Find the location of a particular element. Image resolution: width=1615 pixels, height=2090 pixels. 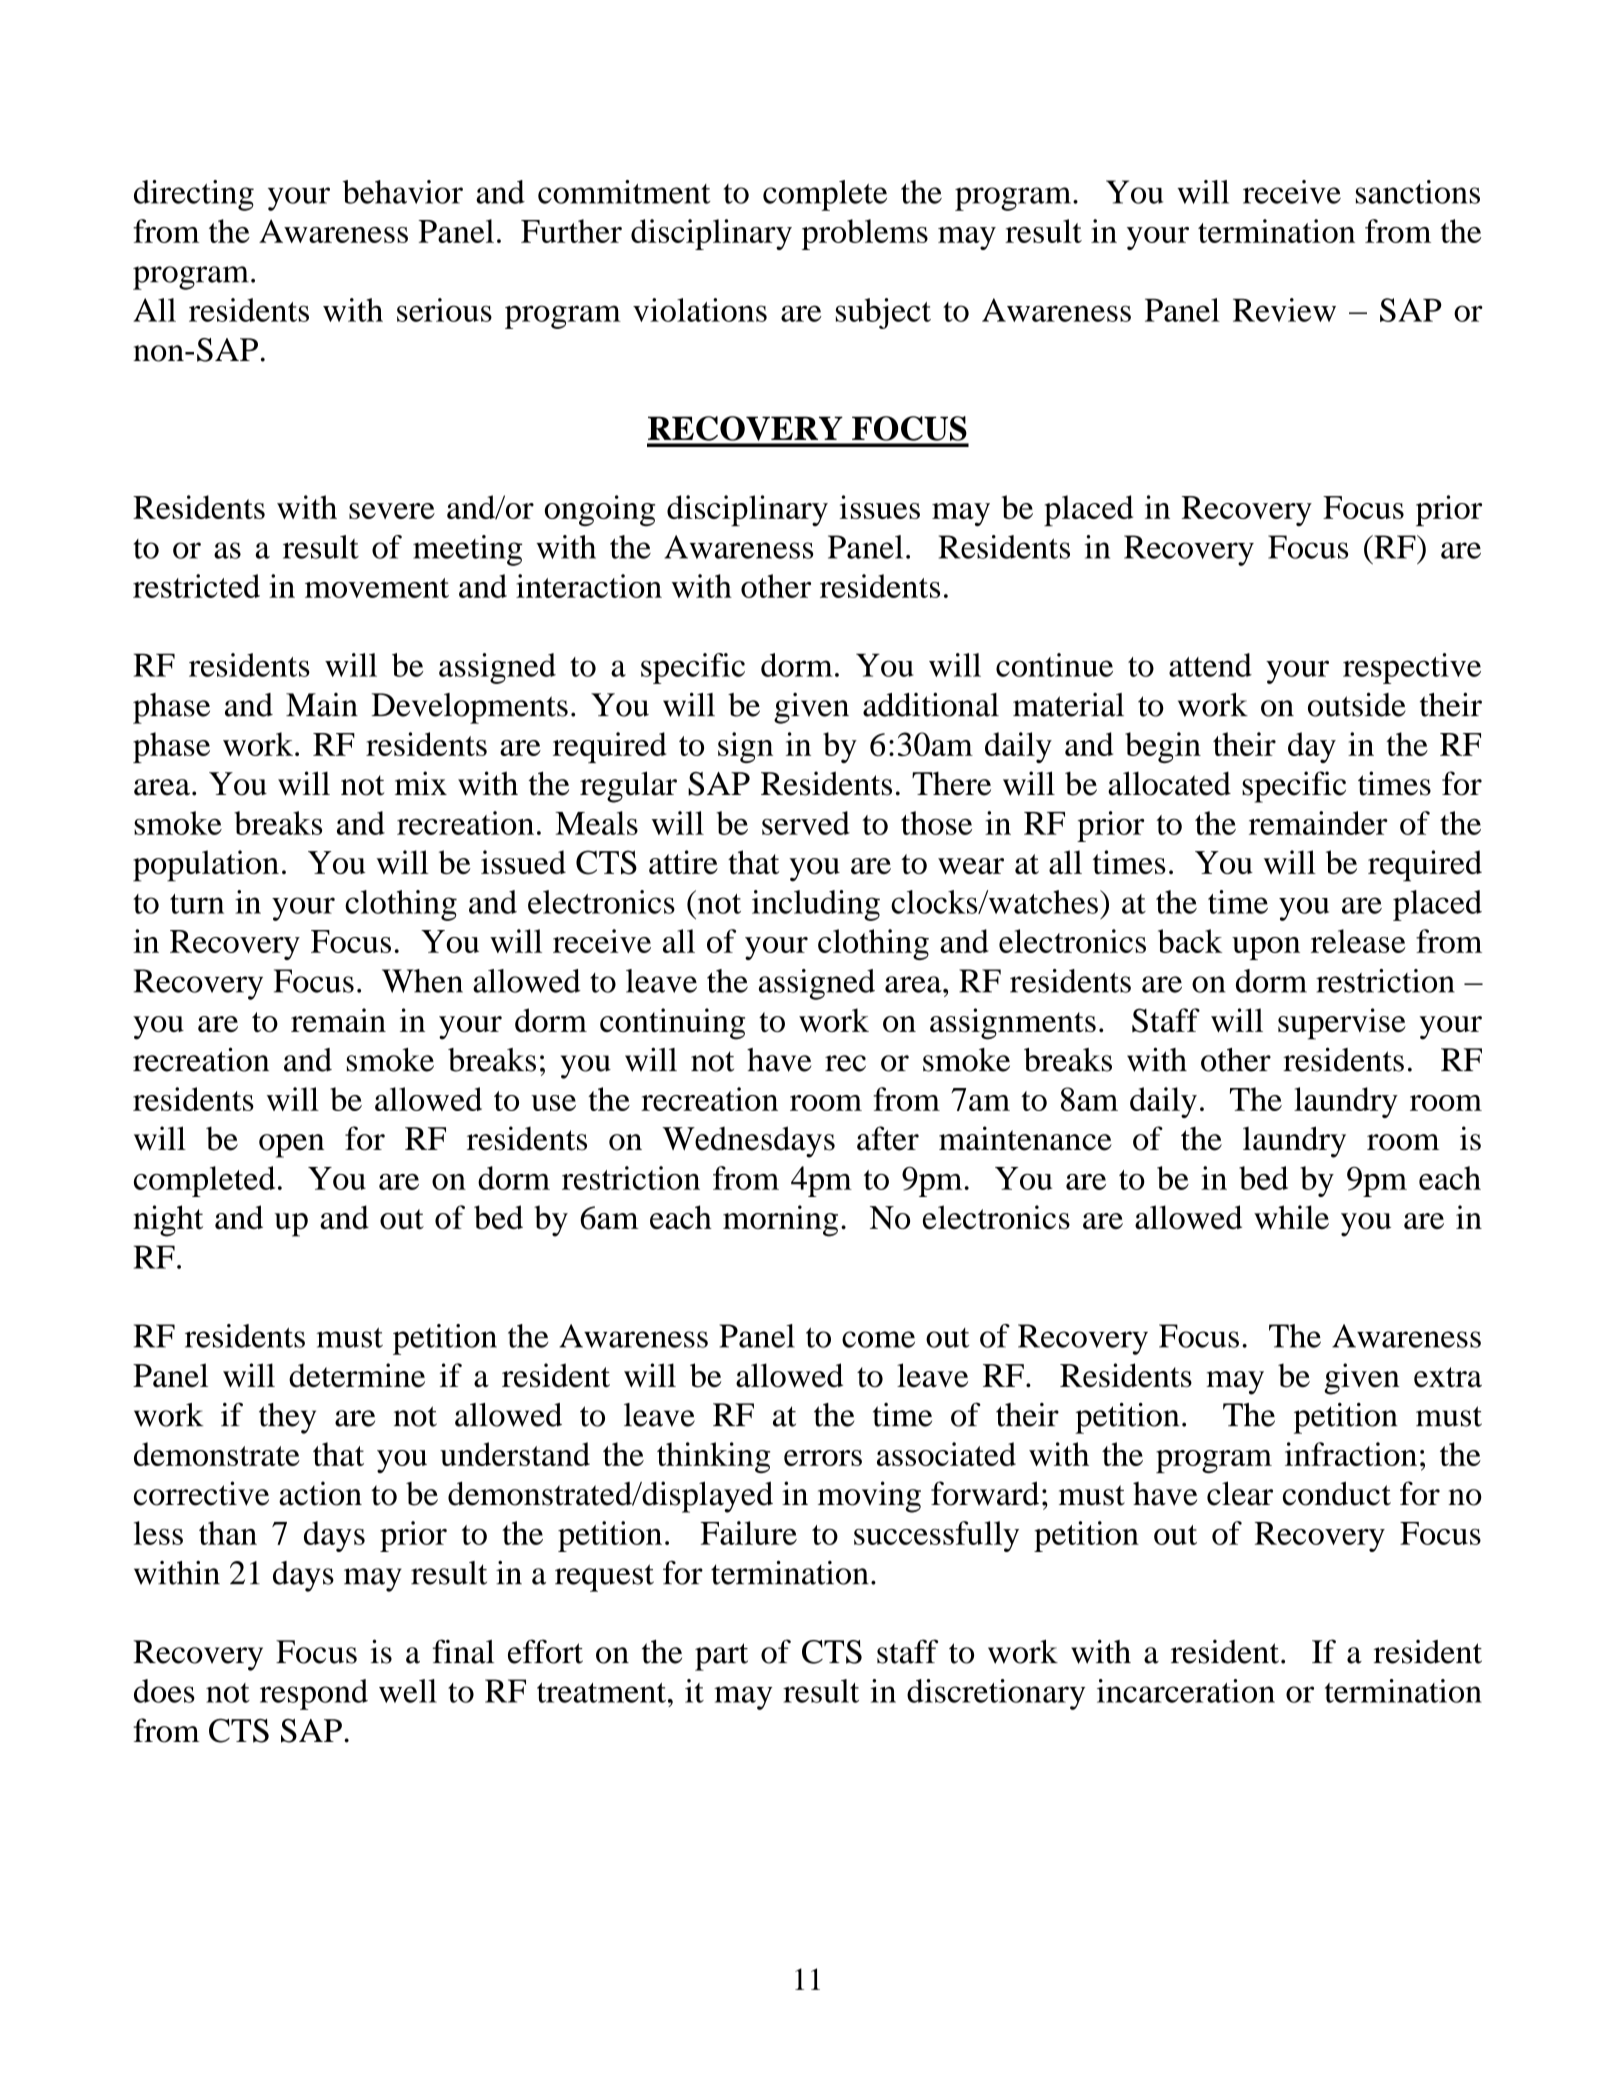

problems is located at coordinates (865, 234).
